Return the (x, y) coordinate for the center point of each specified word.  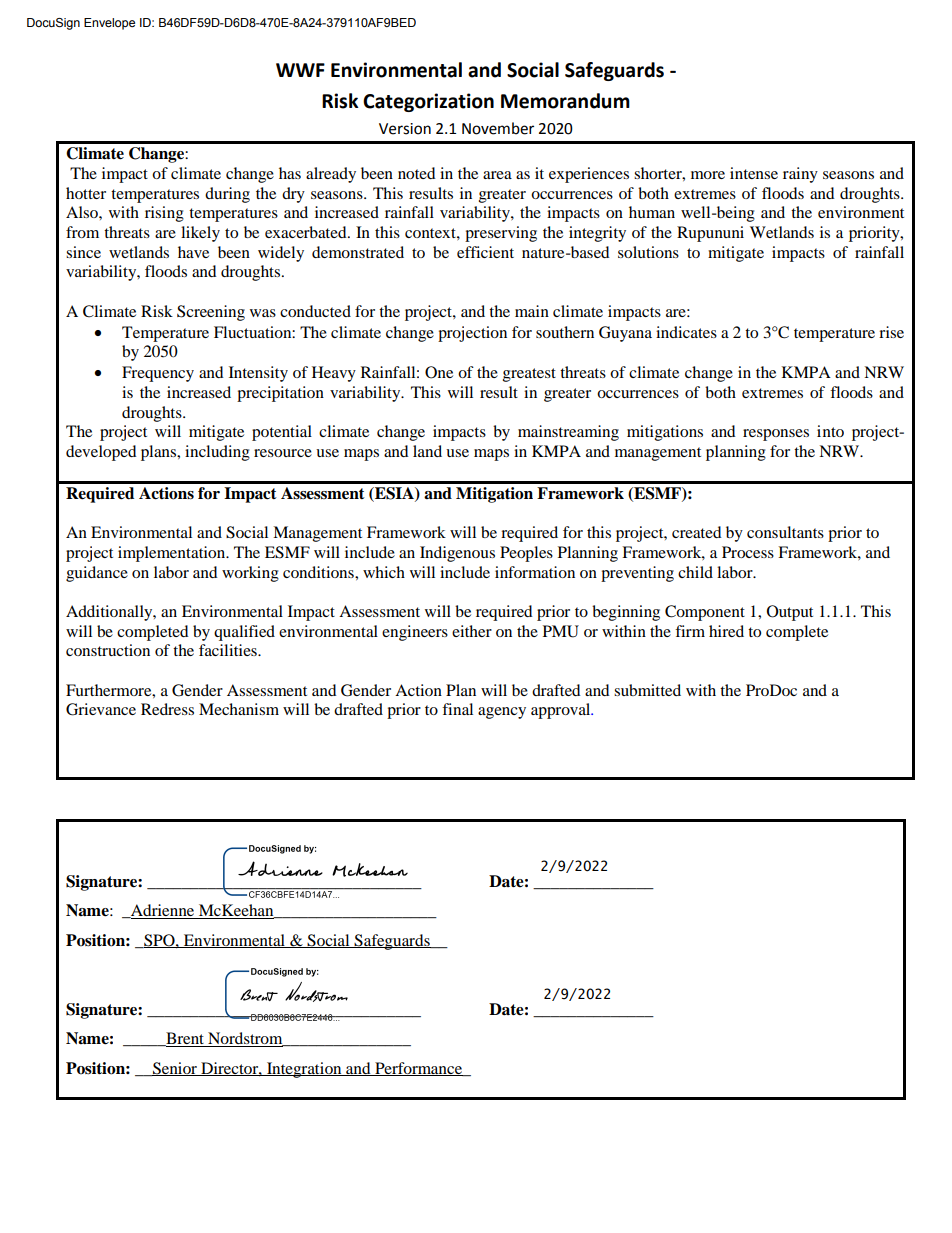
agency (502, 713)
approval (562, 711)
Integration (304, 1070)
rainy (800, 175)
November (498, 128)
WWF (300, 70)
